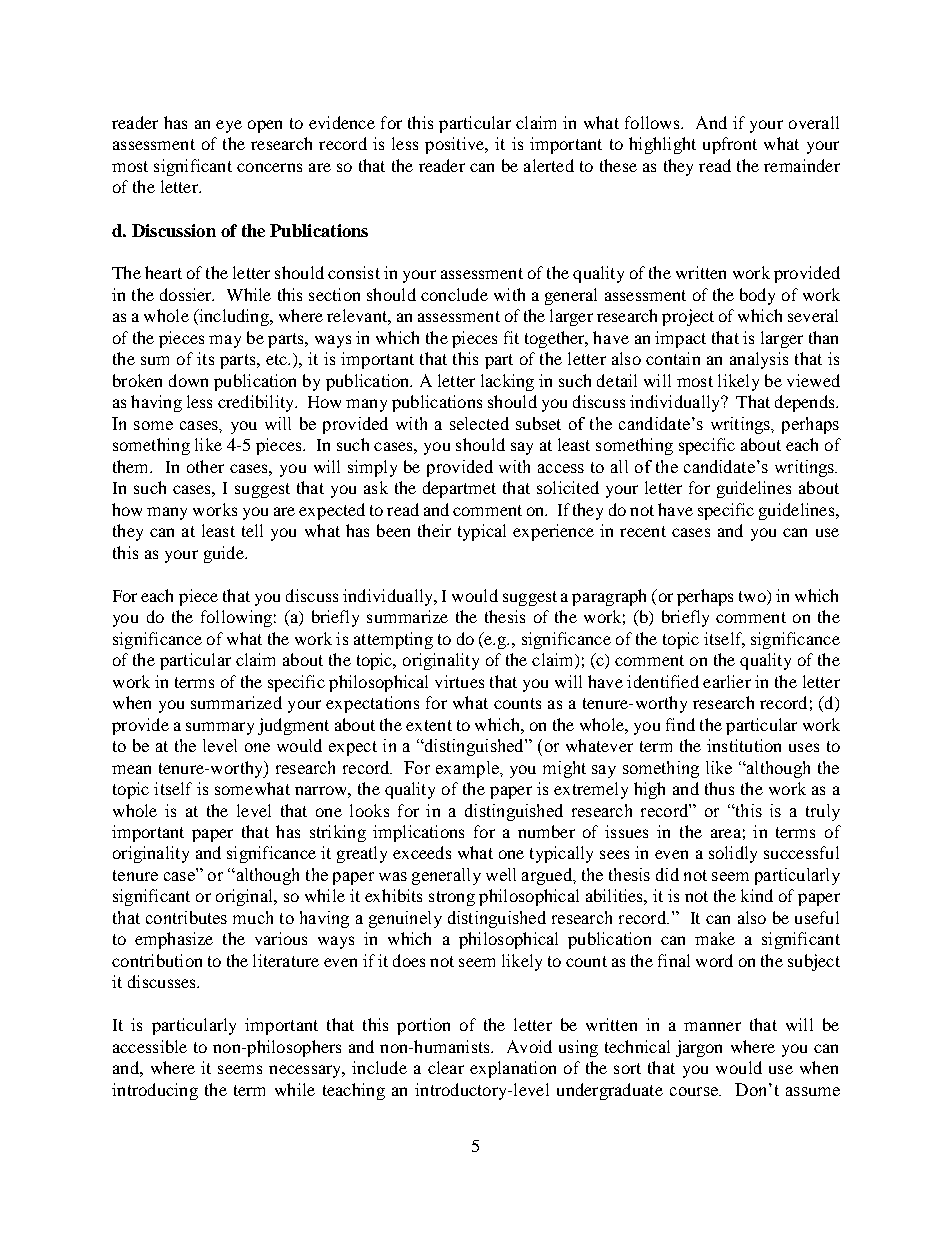  I want to click on upfront, so click(730, 145).
